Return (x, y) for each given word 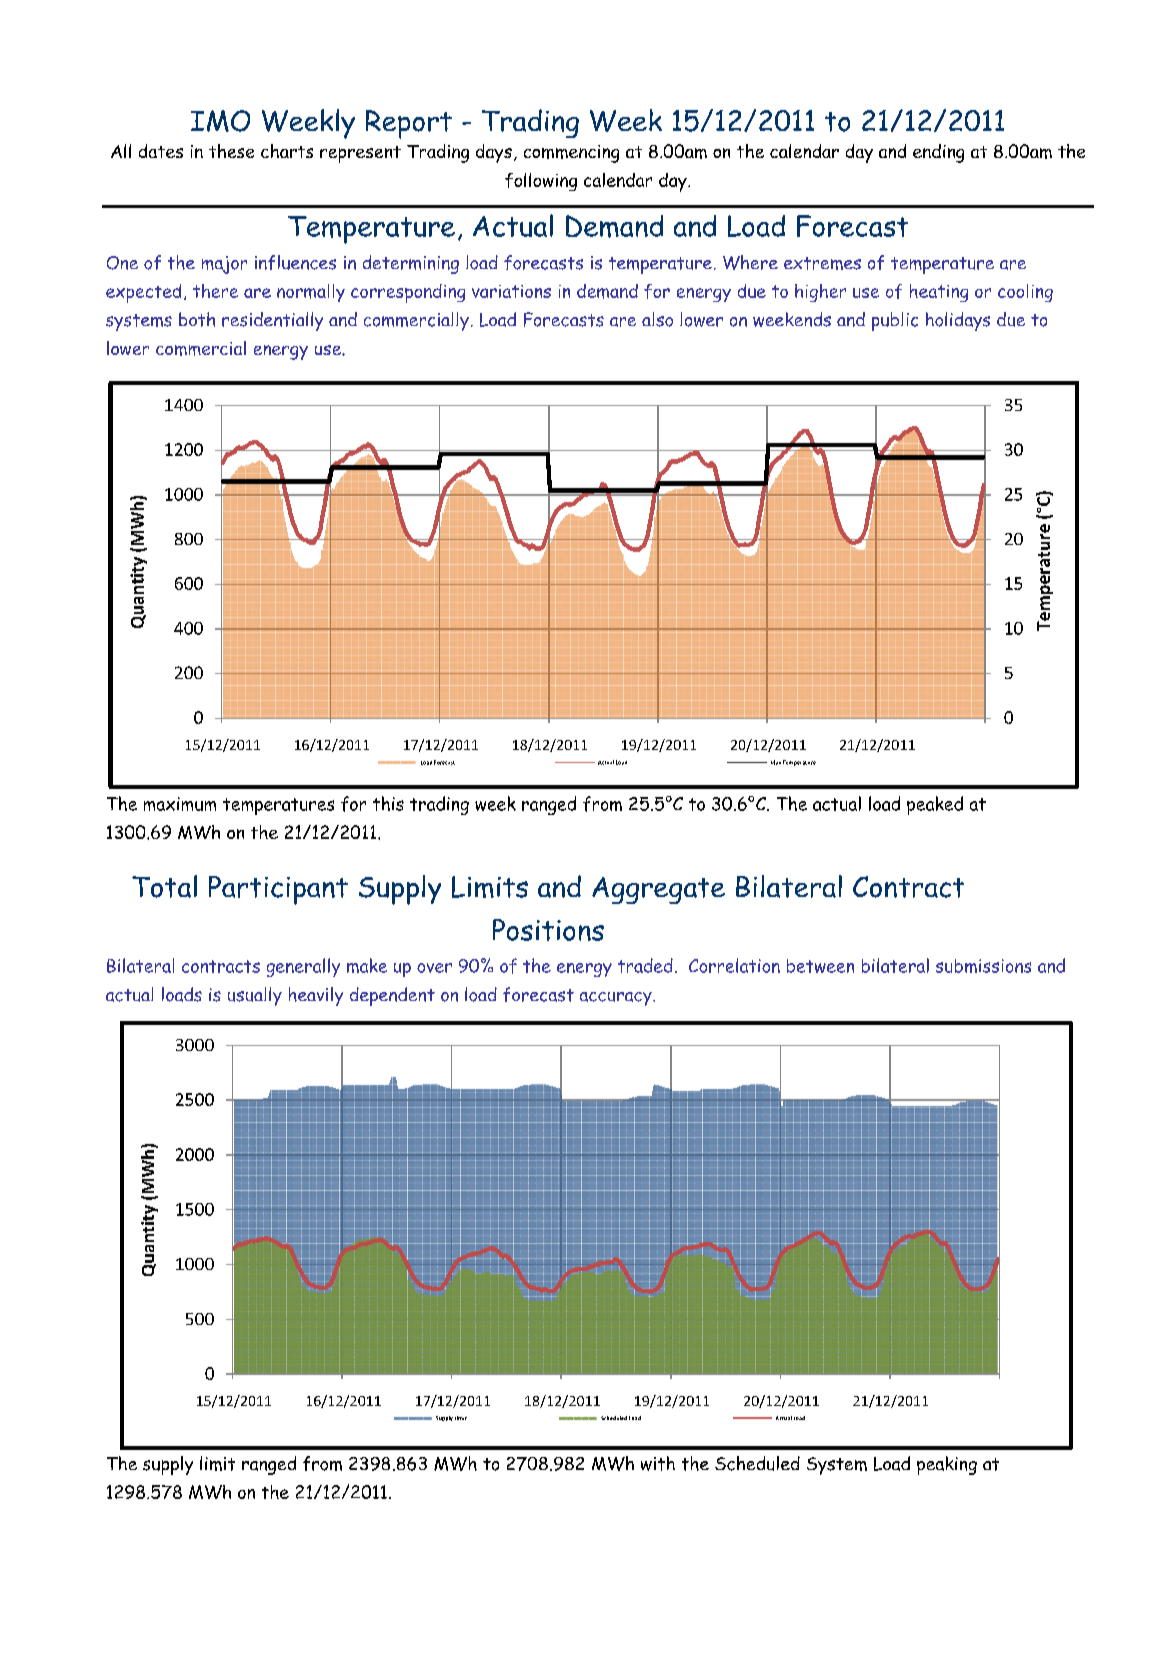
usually (255, 996)
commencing (571, 154)
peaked (935, 805)
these (231, 151)
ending (938, 153)
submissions (983, 966)
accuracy (617, 999)
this (388, 803)
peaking (947, 1465)
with (658, 1463)
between (820, 966)
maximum (180, 804)
